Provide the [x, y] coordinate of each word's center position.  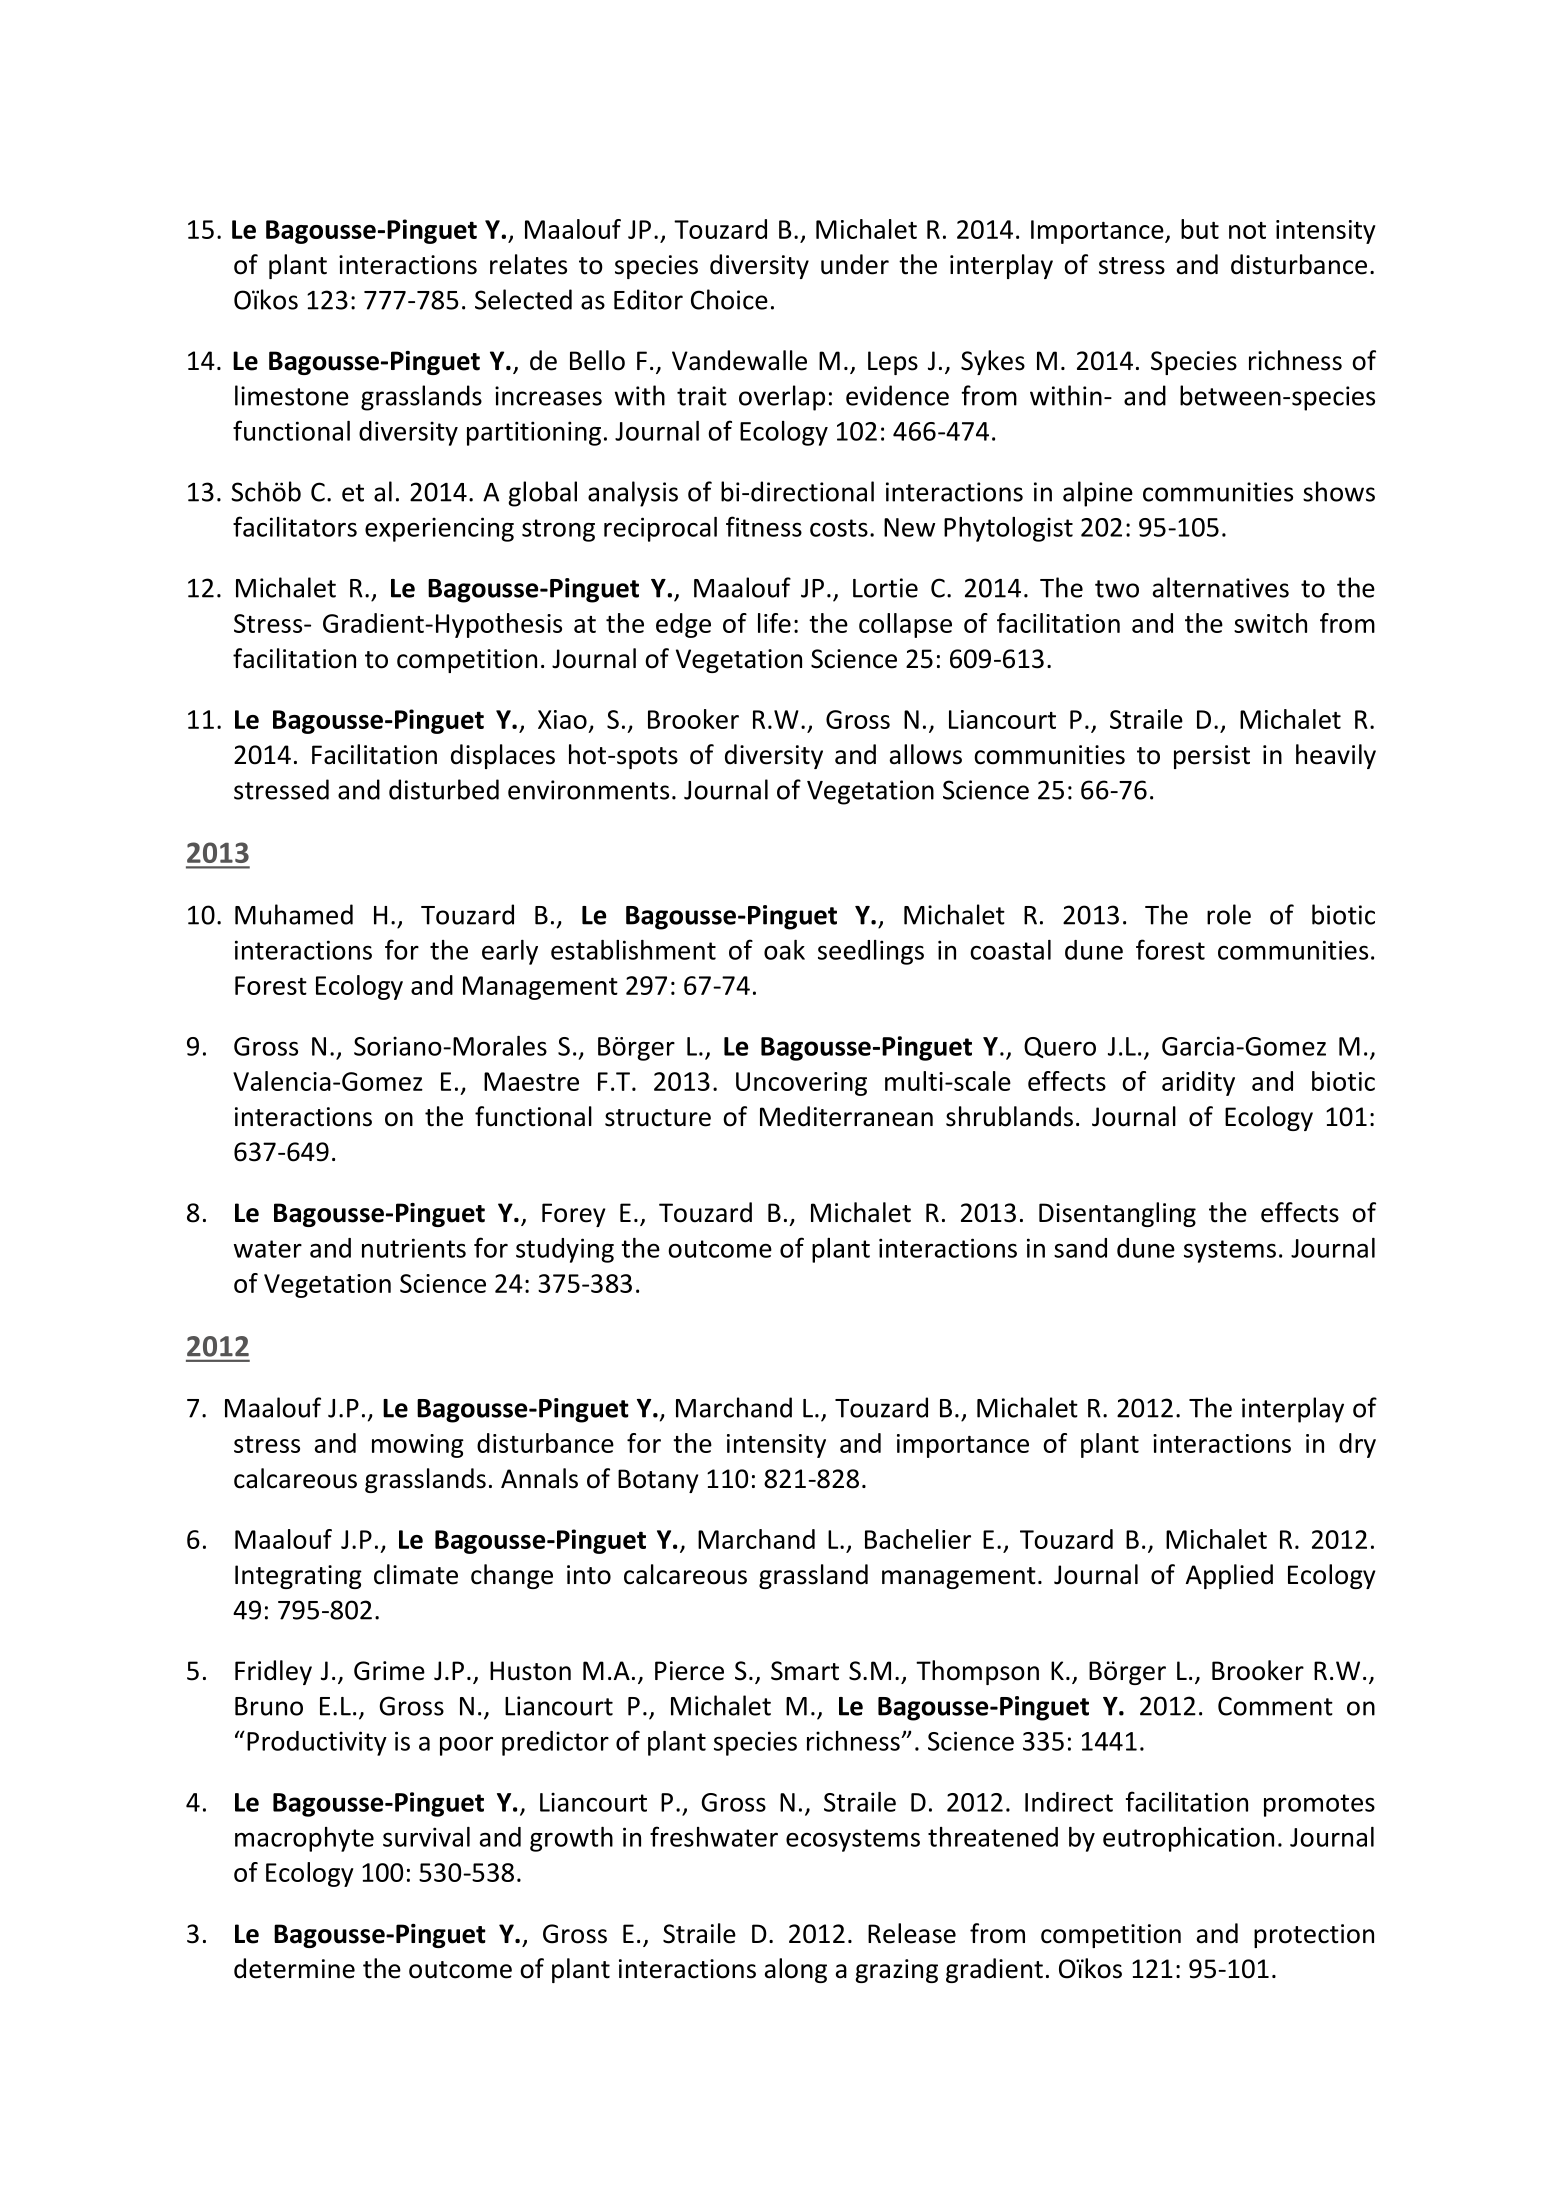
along [796, 1970]
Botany [658, 1481]
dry [1357, 1445]
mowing [418, 1446]
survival [426, 1837]
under [855, 264]
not [1247, 230]
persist [1212, 757]
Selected [523, 299]
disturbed [444, 789]
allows [926, 754]
